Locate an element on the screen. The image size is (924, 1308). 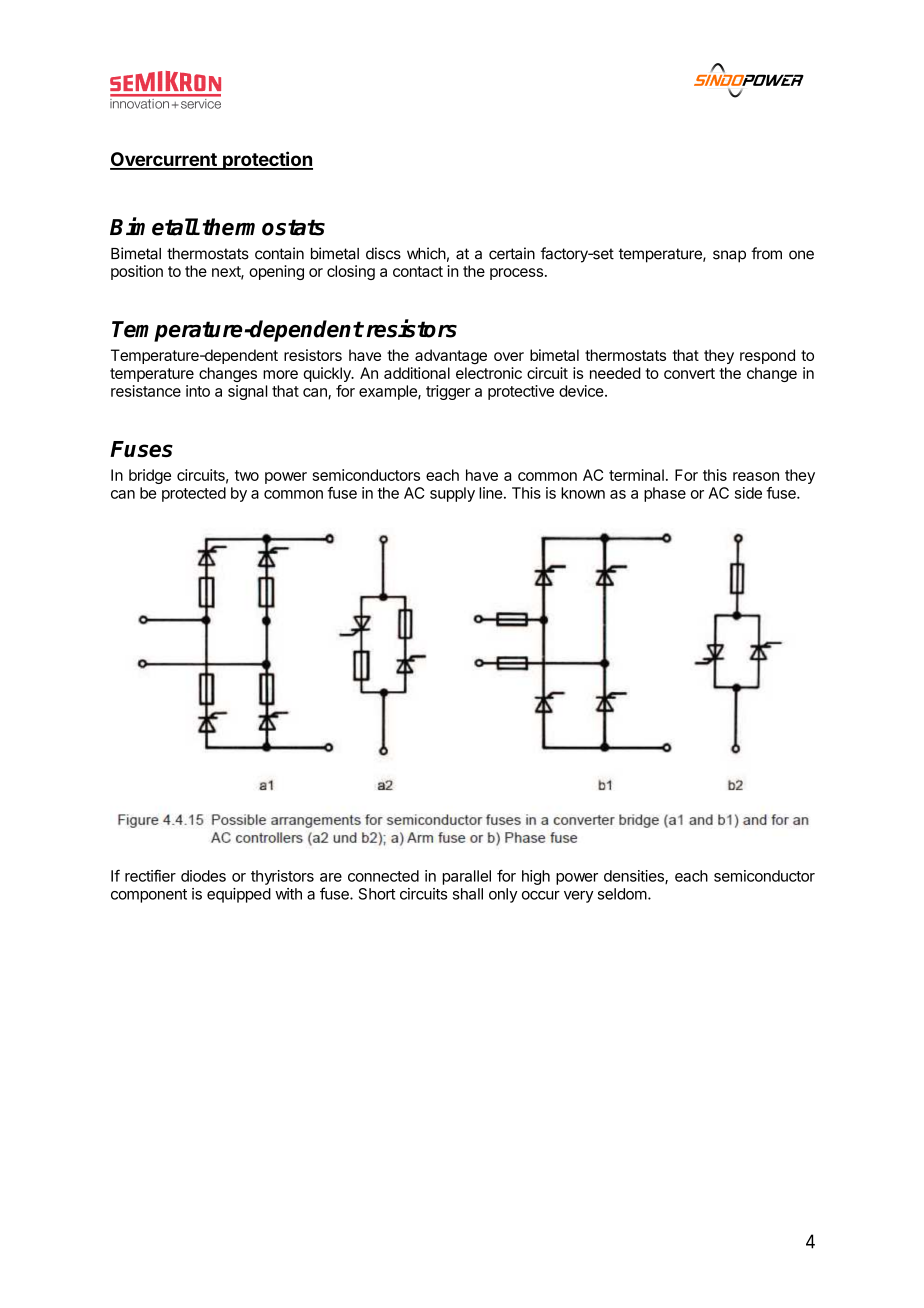
which is located at coordinates (426, 253).
